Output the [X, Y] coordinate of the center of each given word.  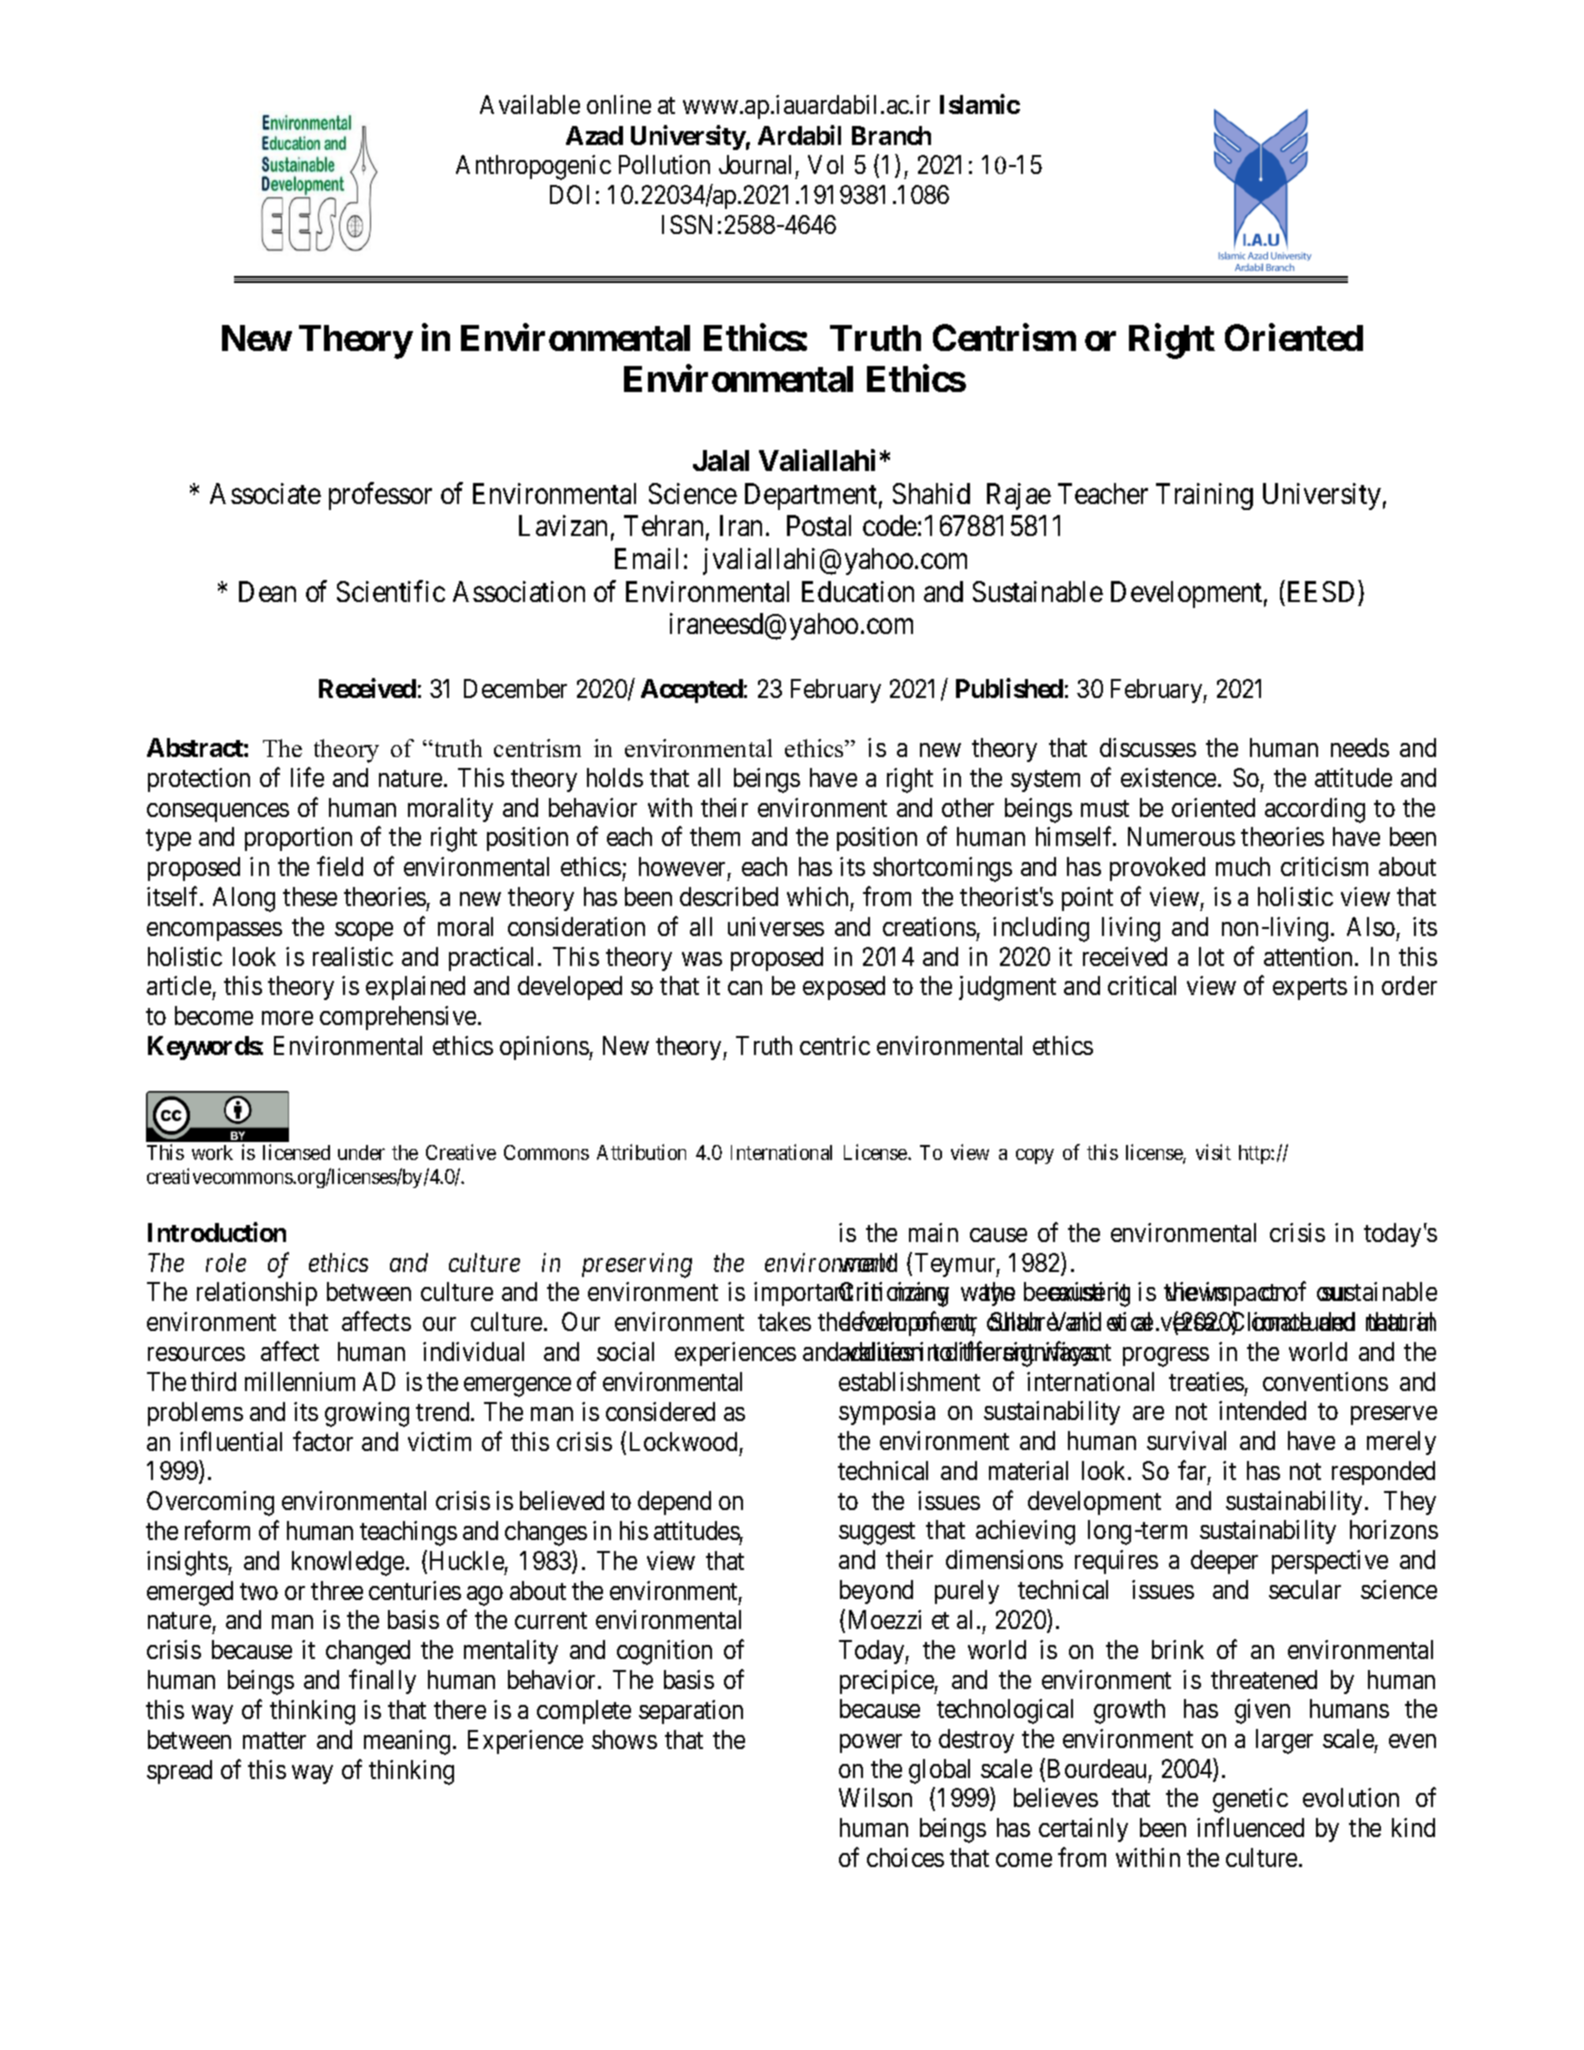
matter [274, 1740]
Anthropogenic [533, 167]
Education [858, 591]
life [307, 777]
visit [1213, 1152]
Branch [891, 135]
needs [1360, 747]
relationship [257, 1294]
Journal [755, 164]
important [803, 1294]
